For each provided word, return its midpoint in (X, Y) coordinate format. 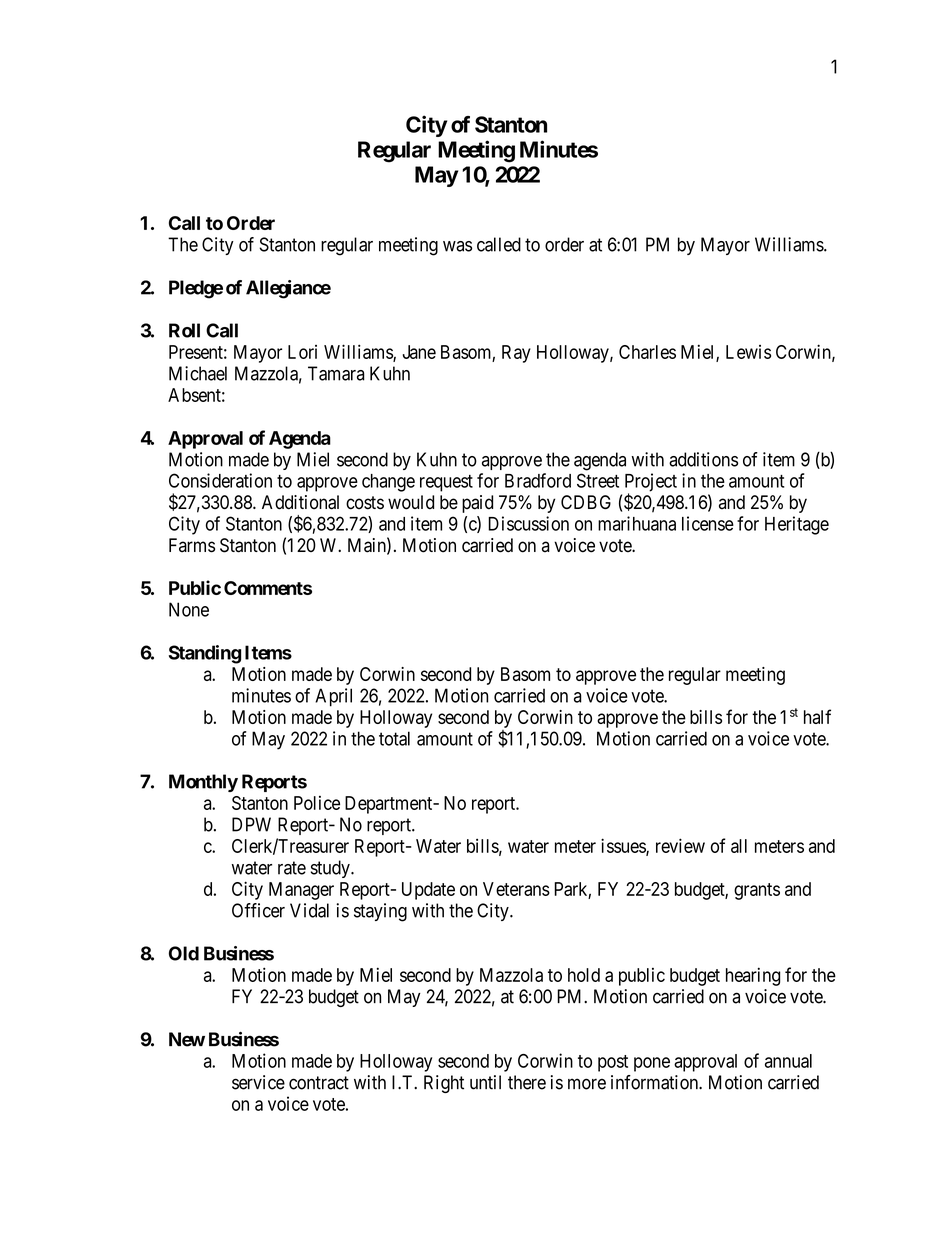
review (680, 845)
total (394, 738)
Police (317, 803)
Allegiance (288, 289)
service (258, 1082)
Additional (300, 502)
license (708, 523)
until (485, 1082)
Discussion (528, 523)
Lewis (748, 352)
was (457, 246)
